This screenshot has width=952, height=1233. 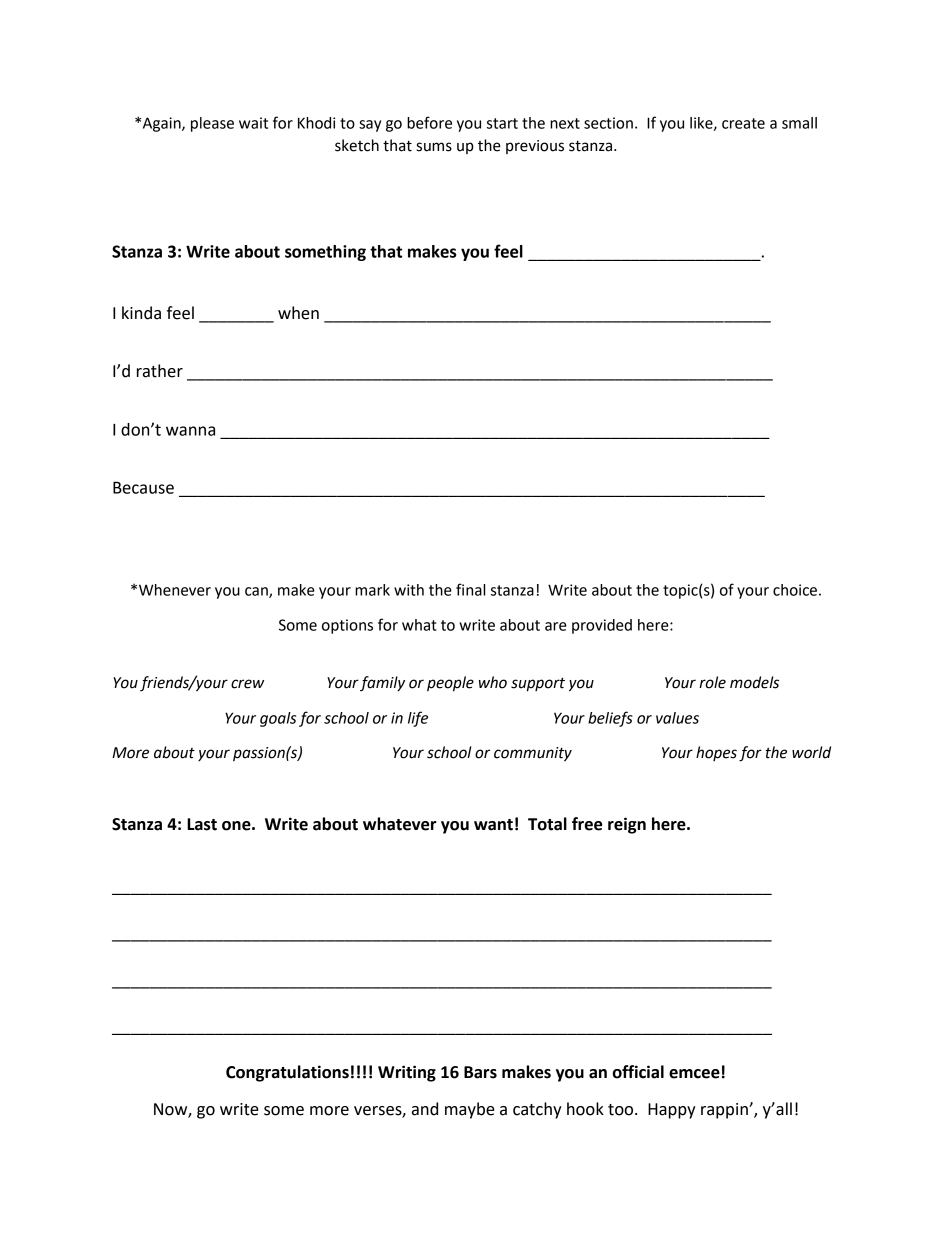 I want to click on final, so click(x=470, y=589).
